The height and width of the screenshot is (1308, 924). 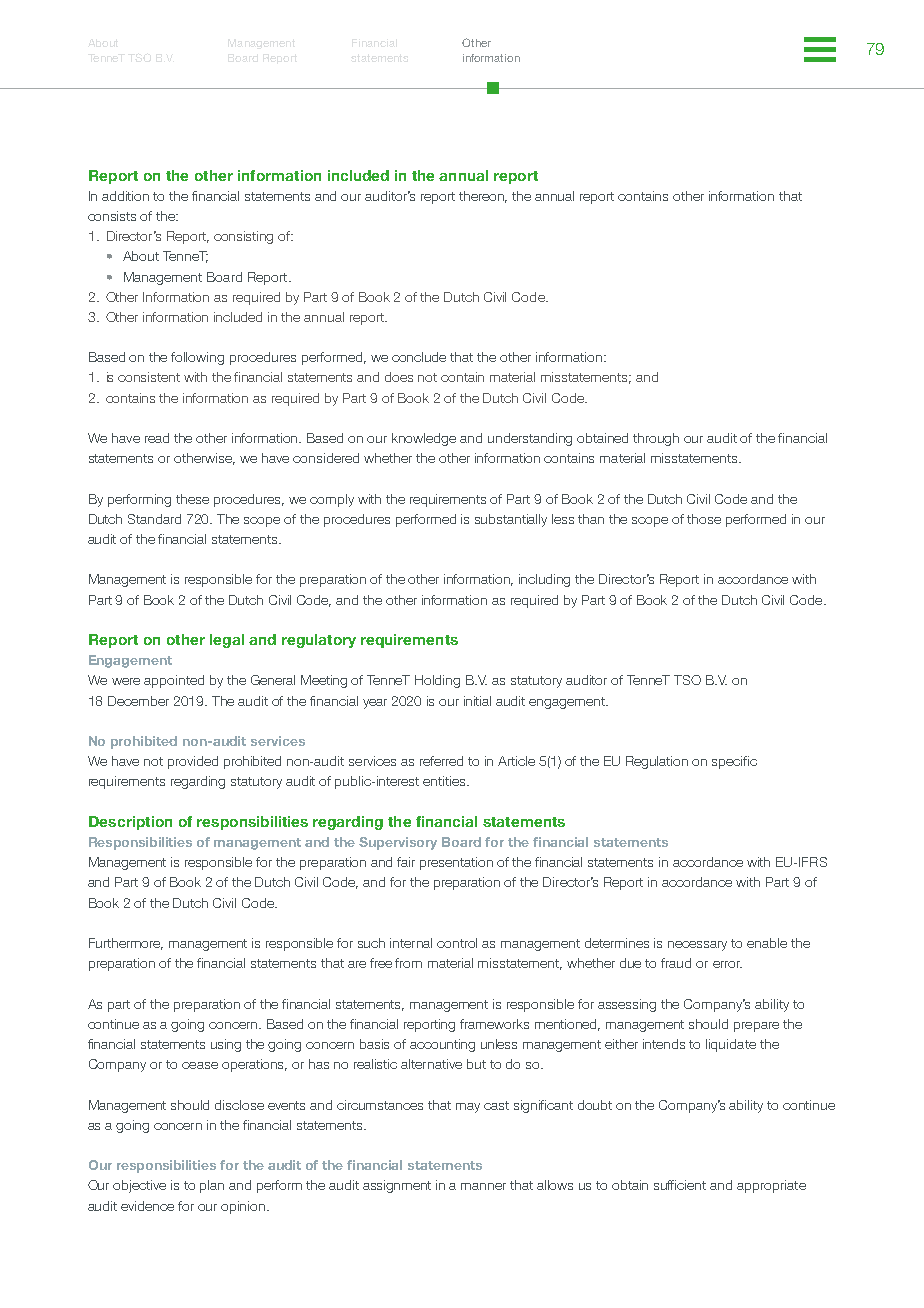 I want to click on necessary, so click(x=697, y=946).
